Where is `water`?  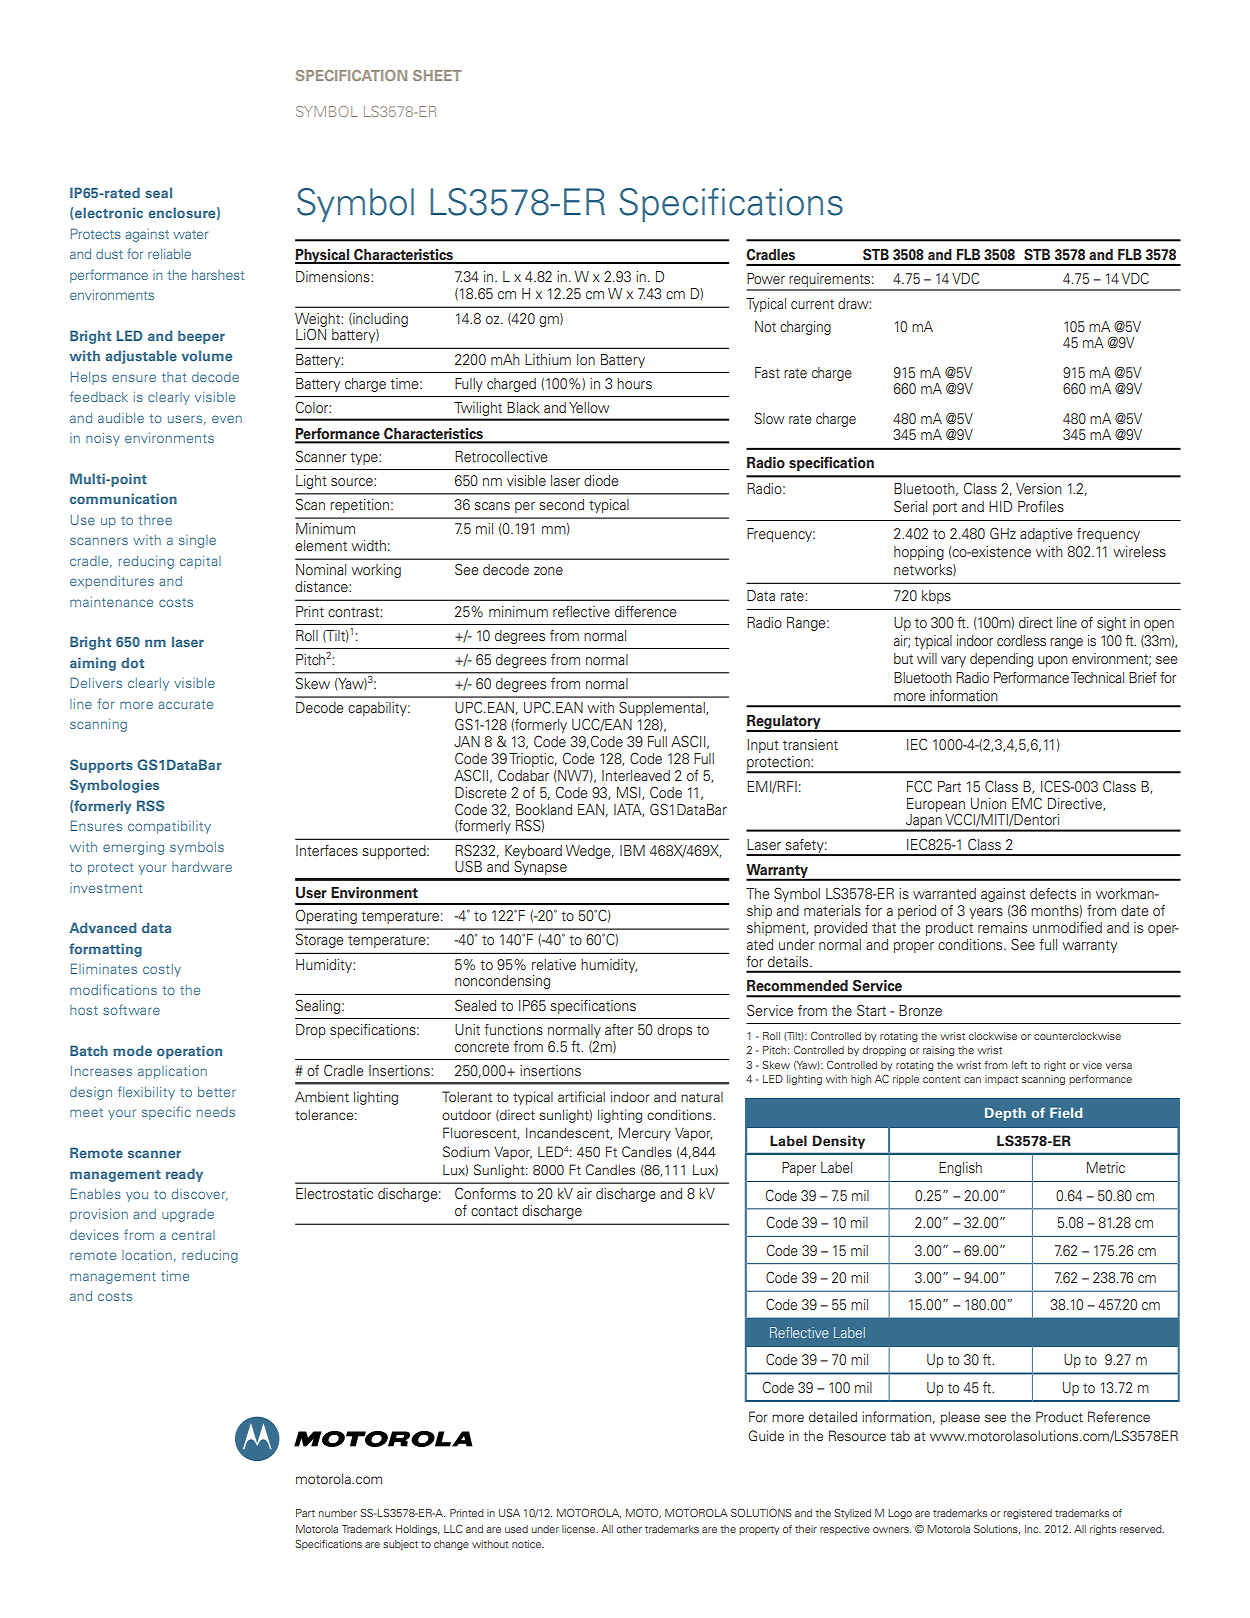 water is located at coordinates (190, 234).
